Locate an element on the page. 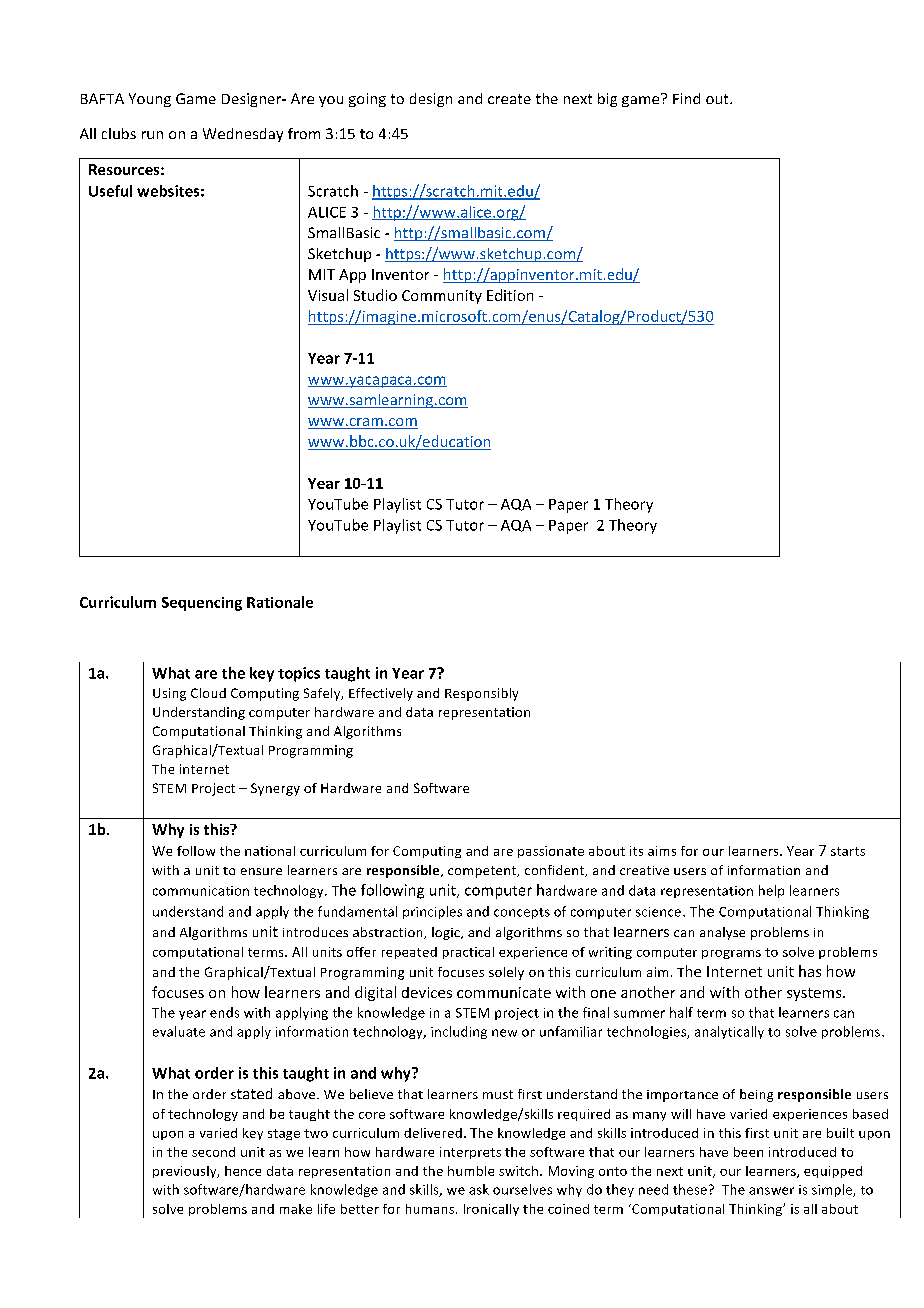  communication is located at coordinates (201, 891).
